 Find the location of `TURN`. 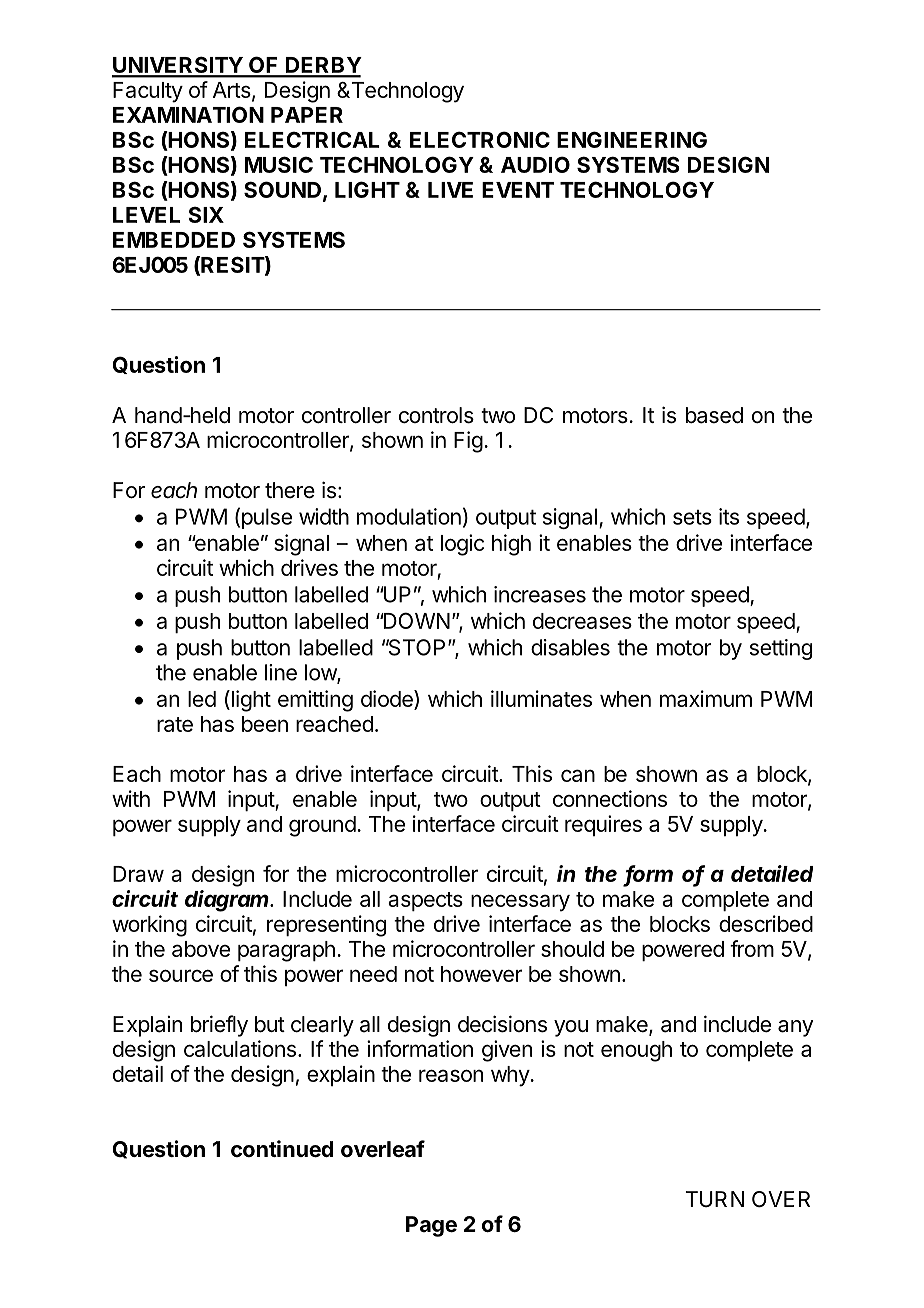

TURN is located at coordinates (714, 1199).
